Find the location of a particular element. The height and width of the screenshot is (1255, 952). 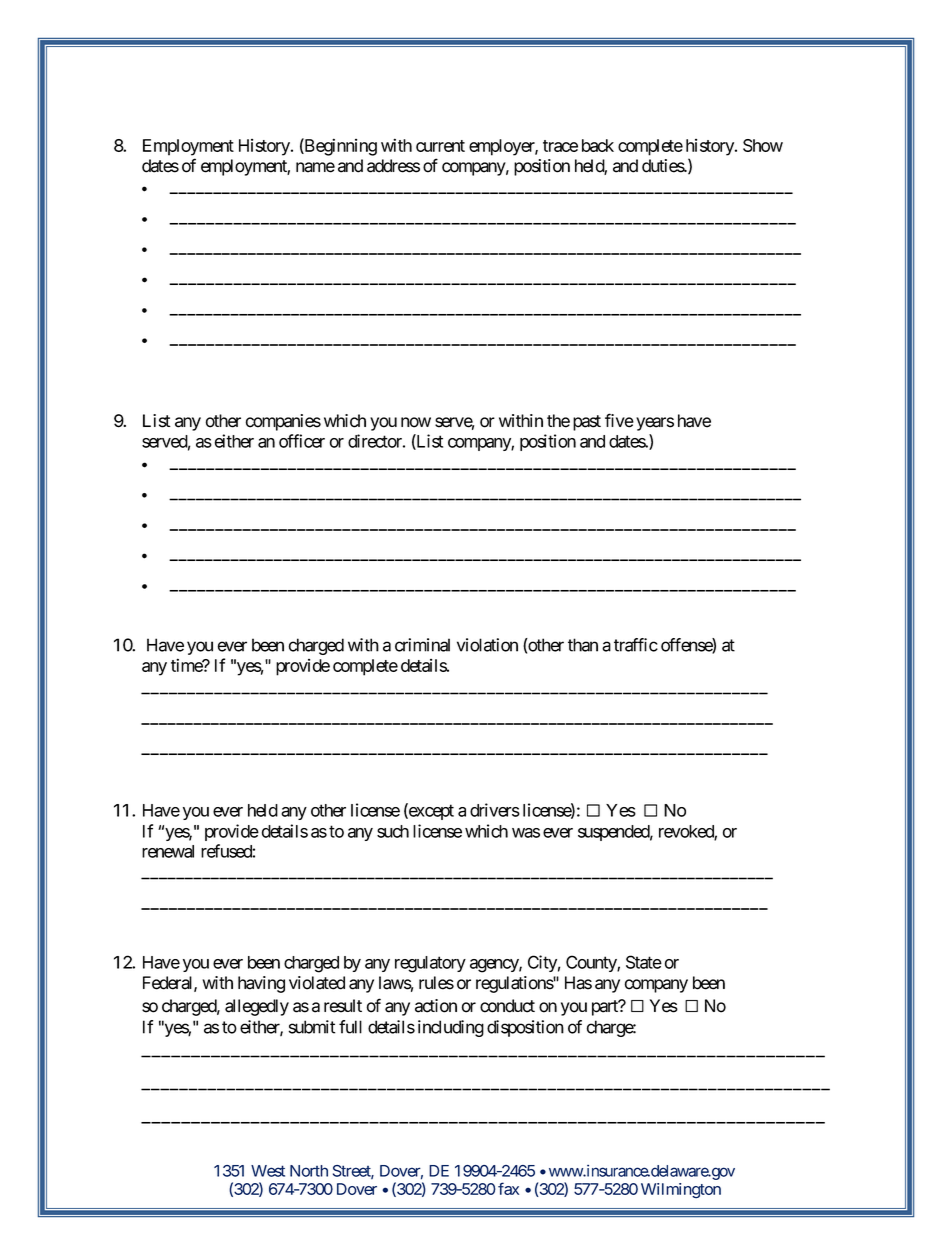

now is located at coordinates (416, 422).
